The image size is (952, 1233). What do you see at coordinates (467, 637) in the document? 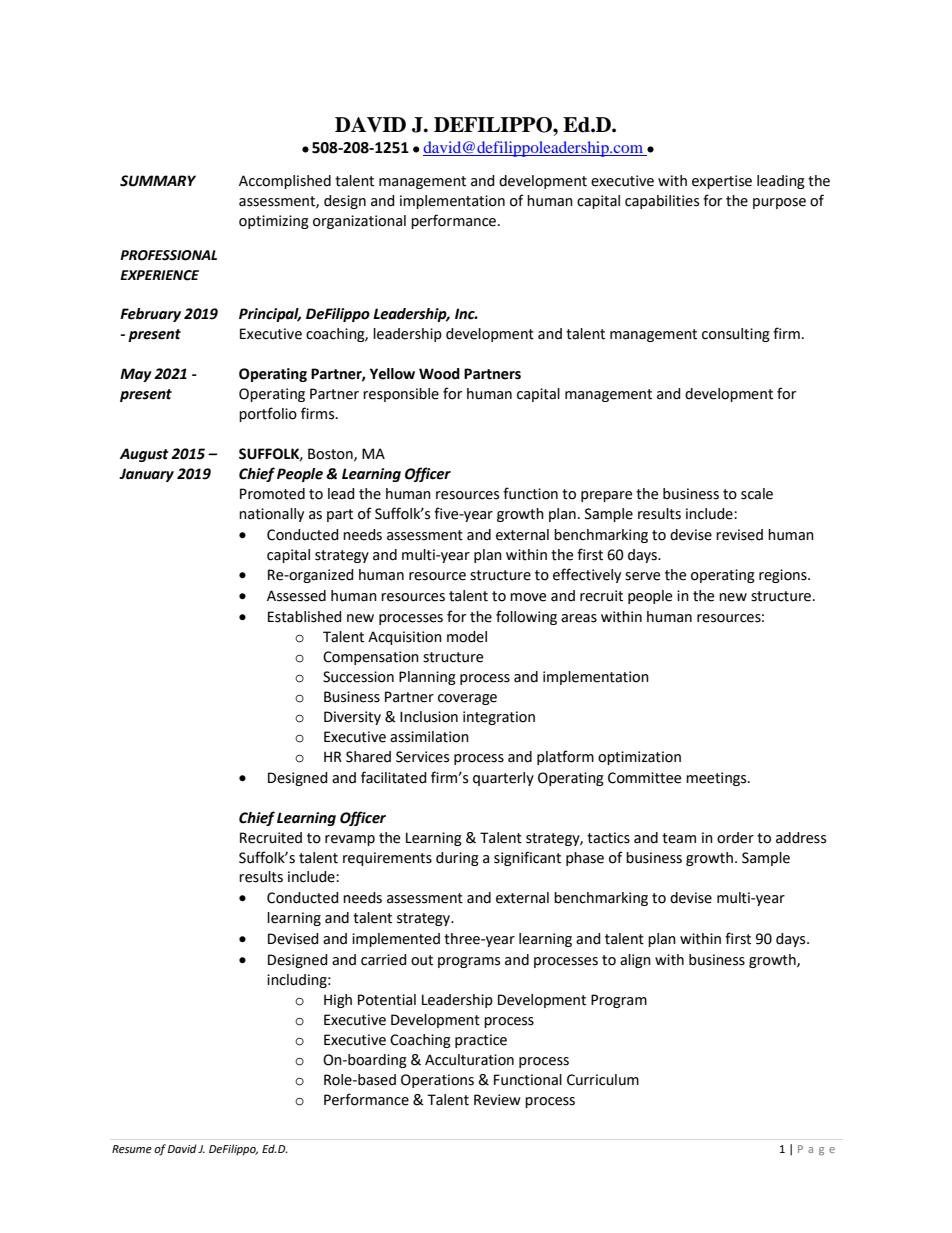
I see `model` at bounding box center [467, 637].
